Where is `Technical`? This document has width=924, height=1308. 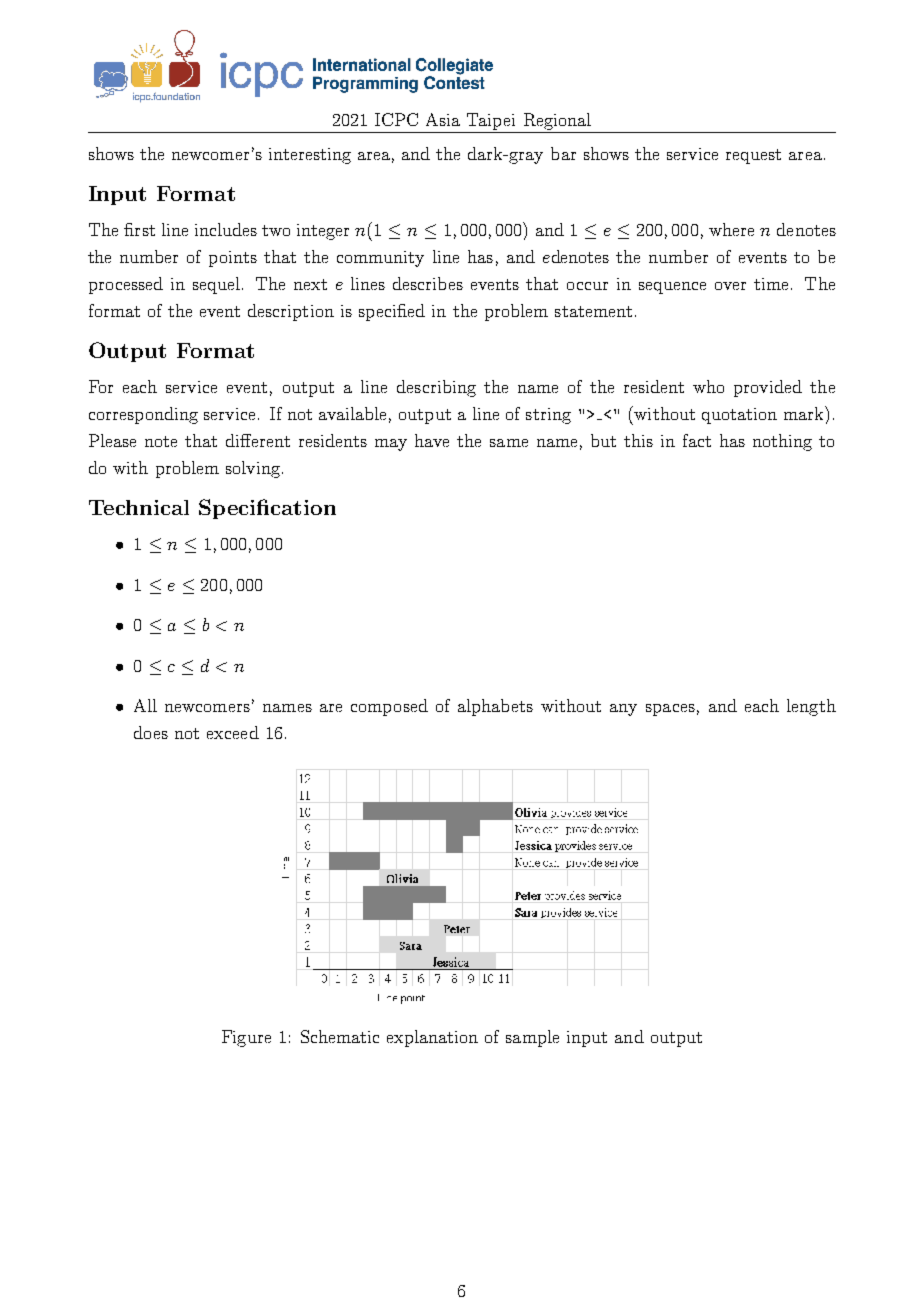 Technical is located at coordinates (139, 507).
